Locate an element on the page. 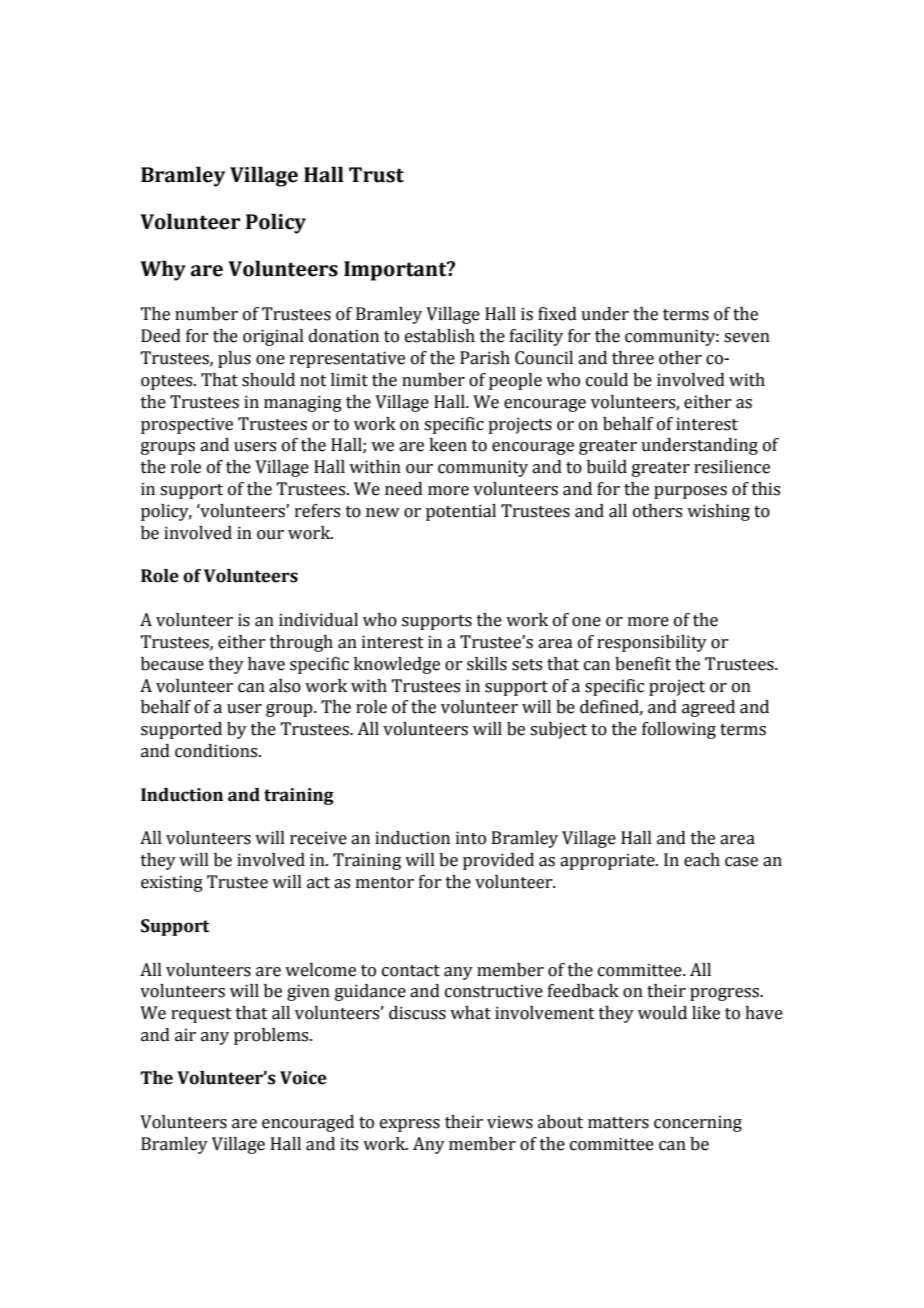 This image has width=924, height=1308. original is located at coordinates (273, 337).
